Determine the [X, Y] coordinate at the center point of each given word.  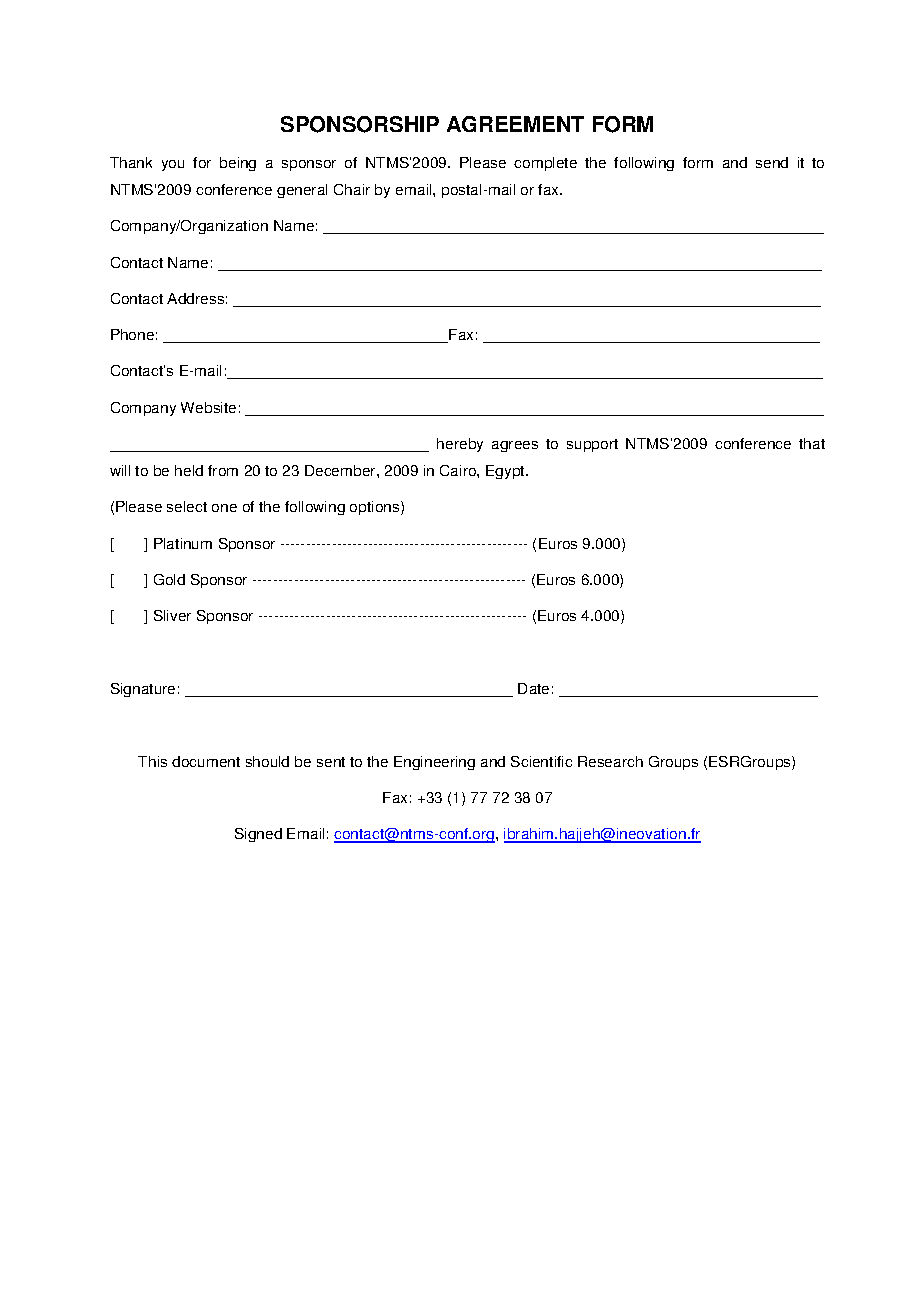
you [173, 165]
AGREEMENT [515, 124]
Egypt [506, 472]
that [812, 443]
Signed [258, 835]
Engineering [434, 763]
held [189, 470]
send [772, 162]
